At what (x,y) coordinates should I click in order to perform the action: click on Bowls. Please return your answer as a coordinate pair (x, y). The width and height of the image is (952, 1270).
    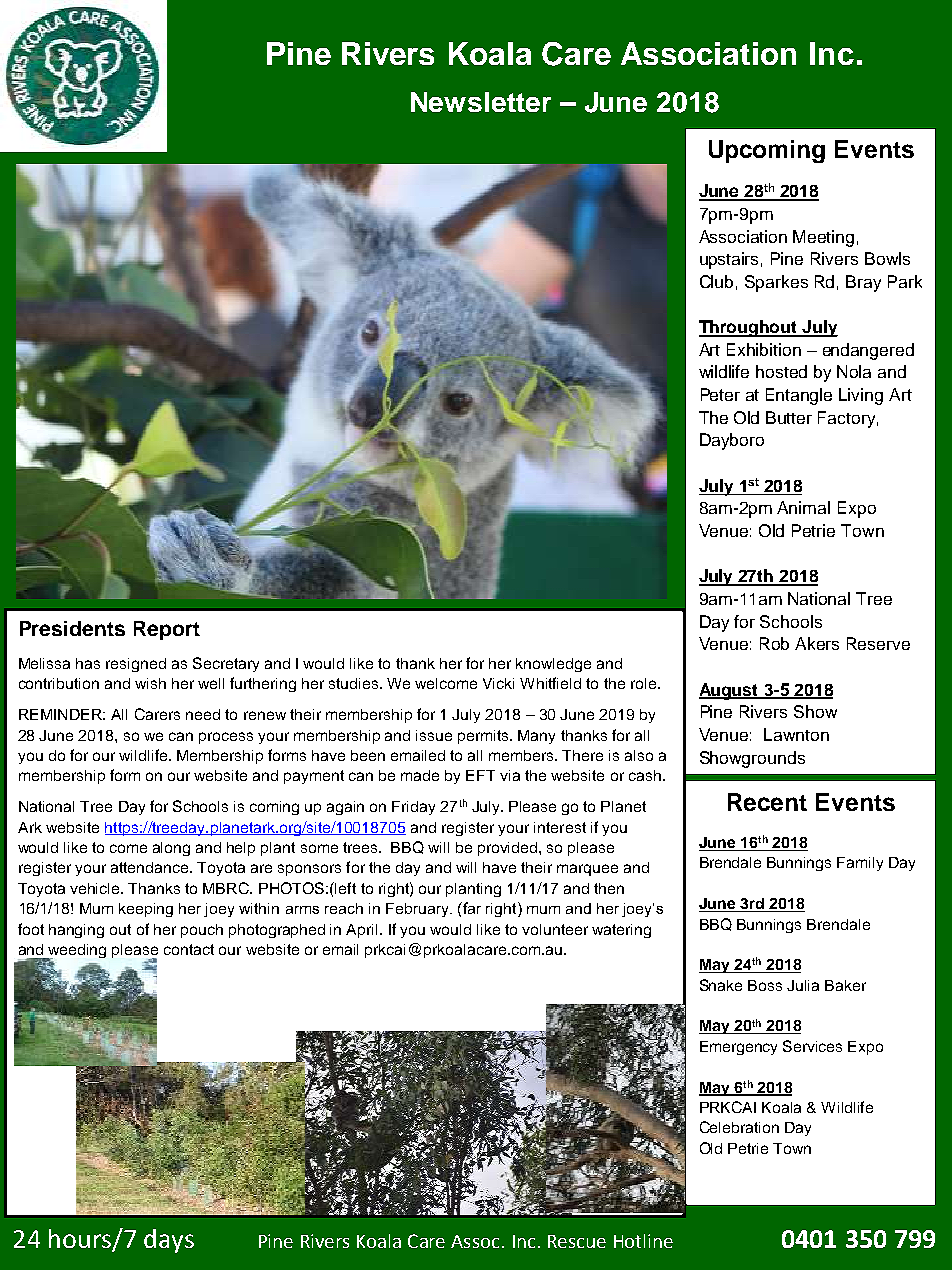
    Looking at the image, I should click on (887, 258).
